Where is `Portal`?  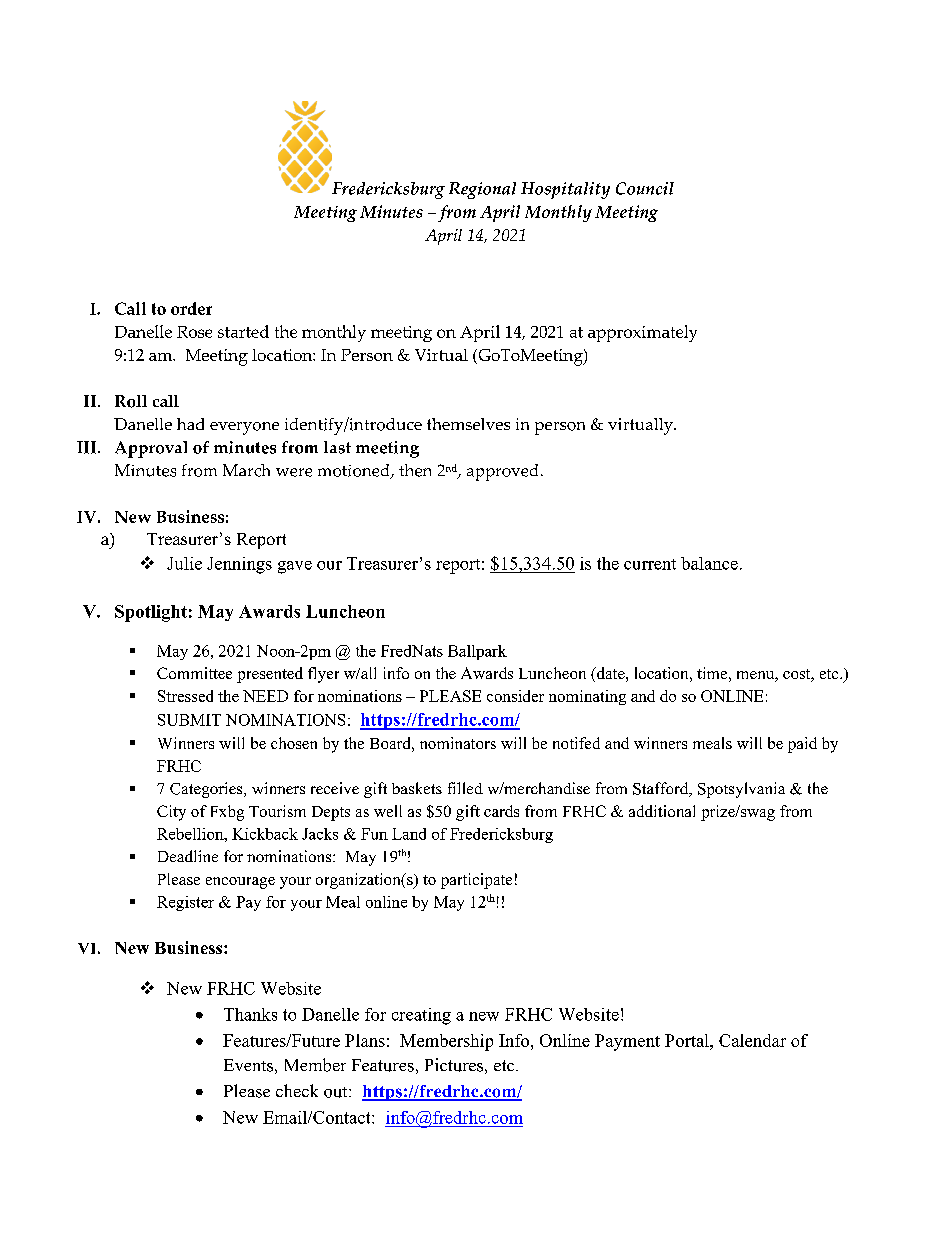
Portal is located at coordinates (688, 1040).
